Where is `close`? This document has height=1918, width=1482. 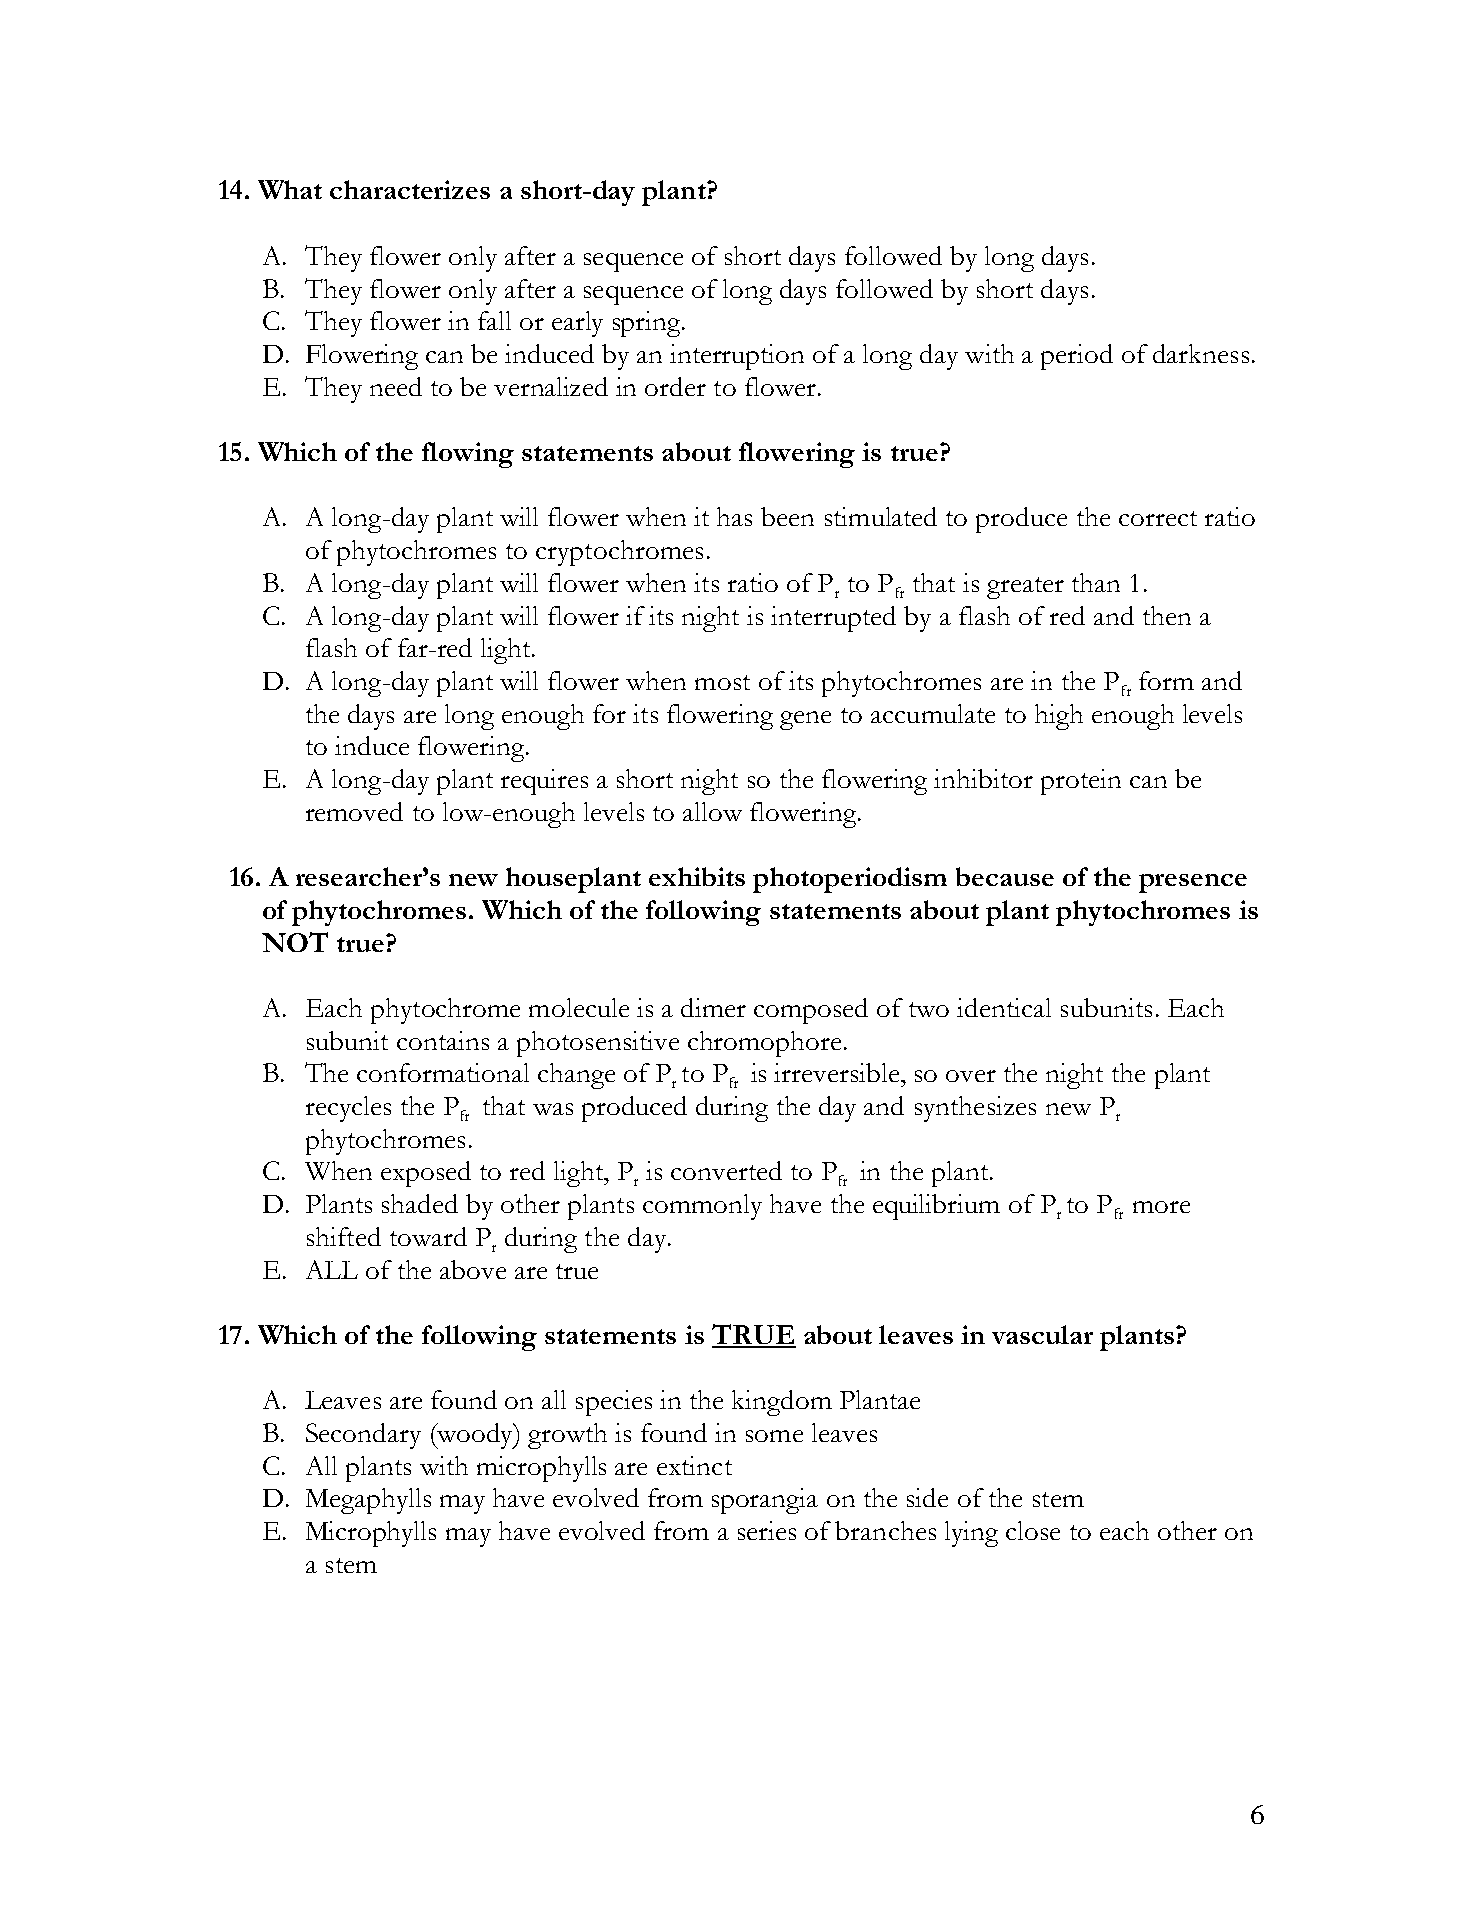 close is located at coordinates (1033, 1530).
